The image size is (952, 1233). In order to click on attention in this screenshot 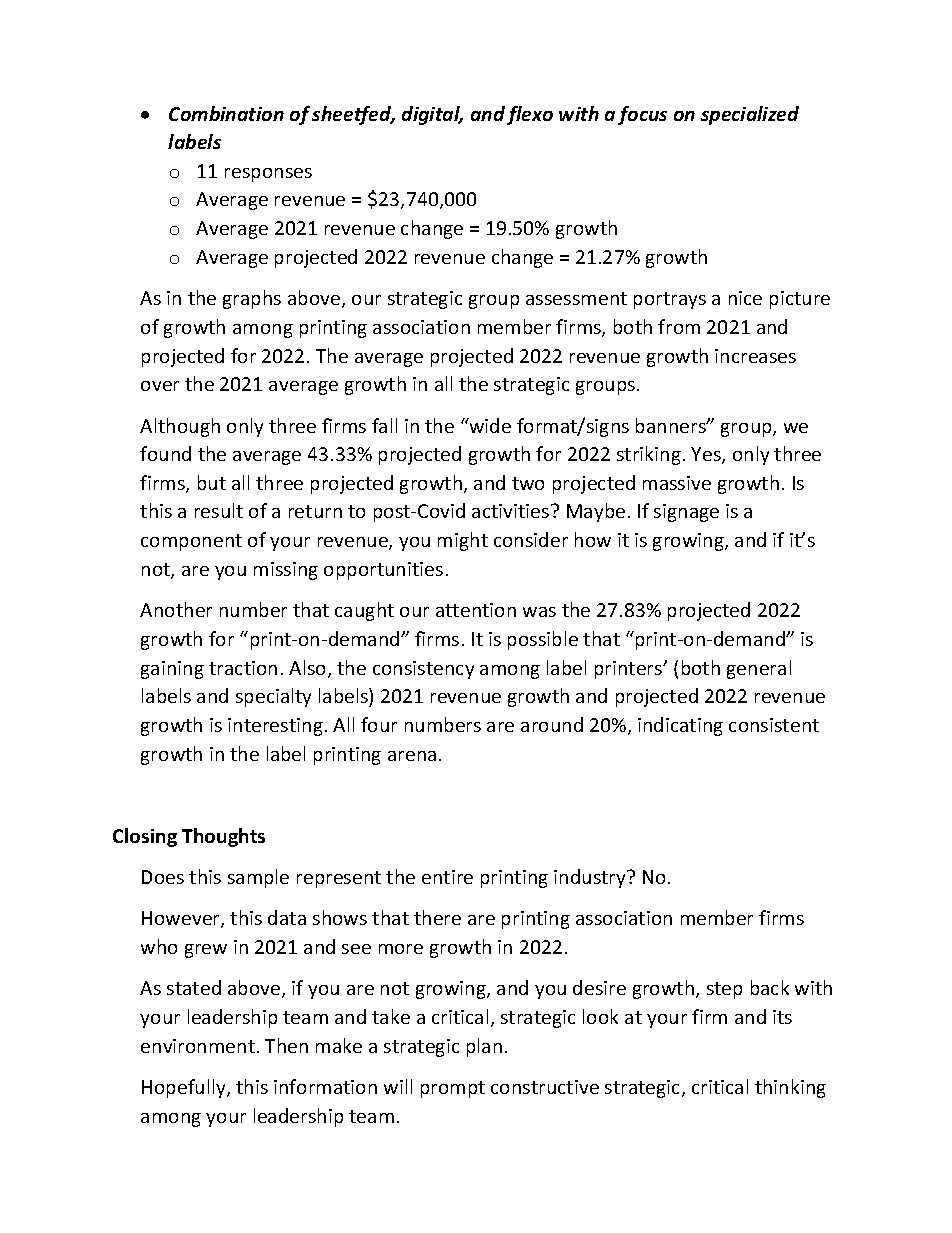, I will do `click(476, 610)`.
